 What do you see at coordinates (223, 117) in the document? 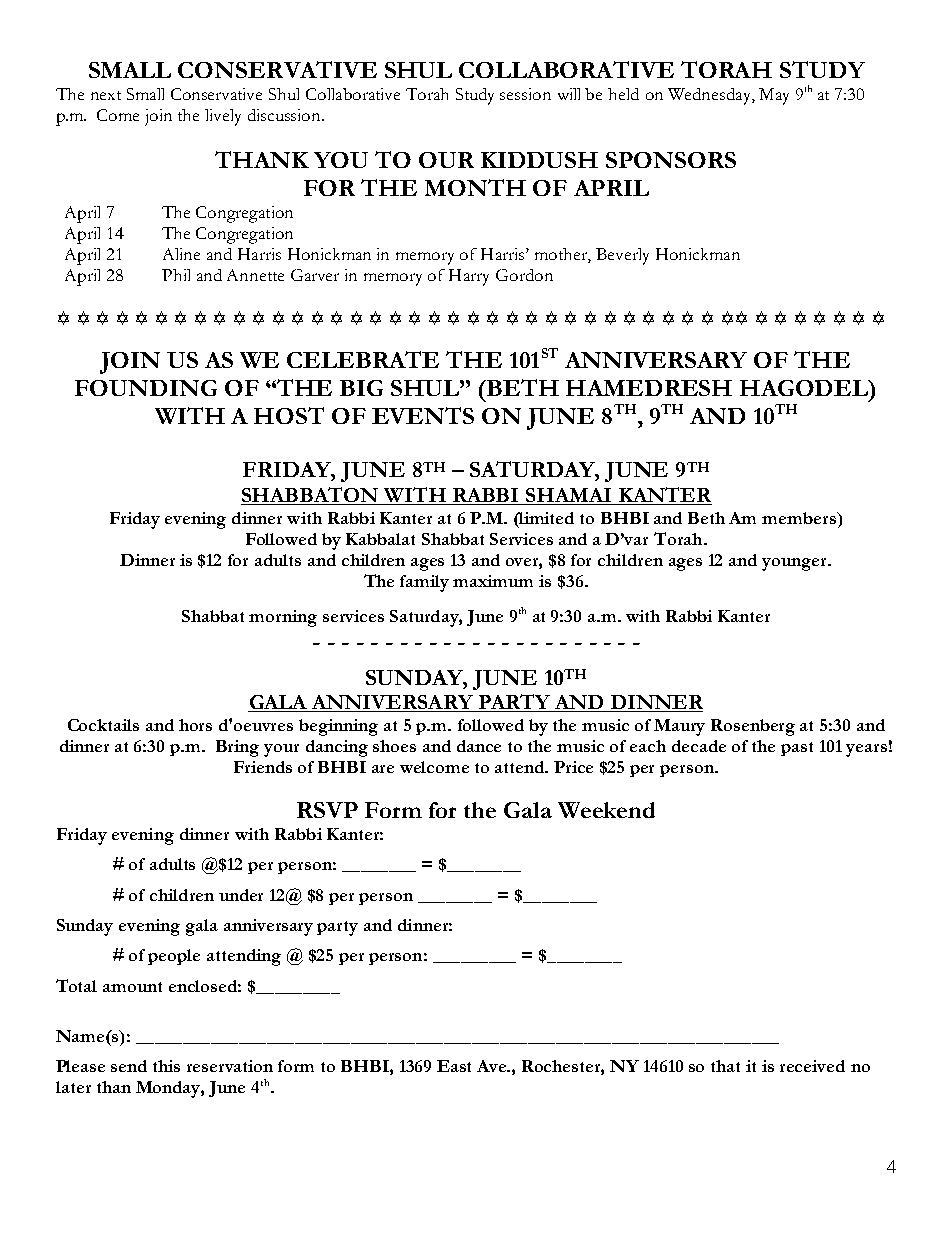
I see `lively` at bounding box center [223, 117].
